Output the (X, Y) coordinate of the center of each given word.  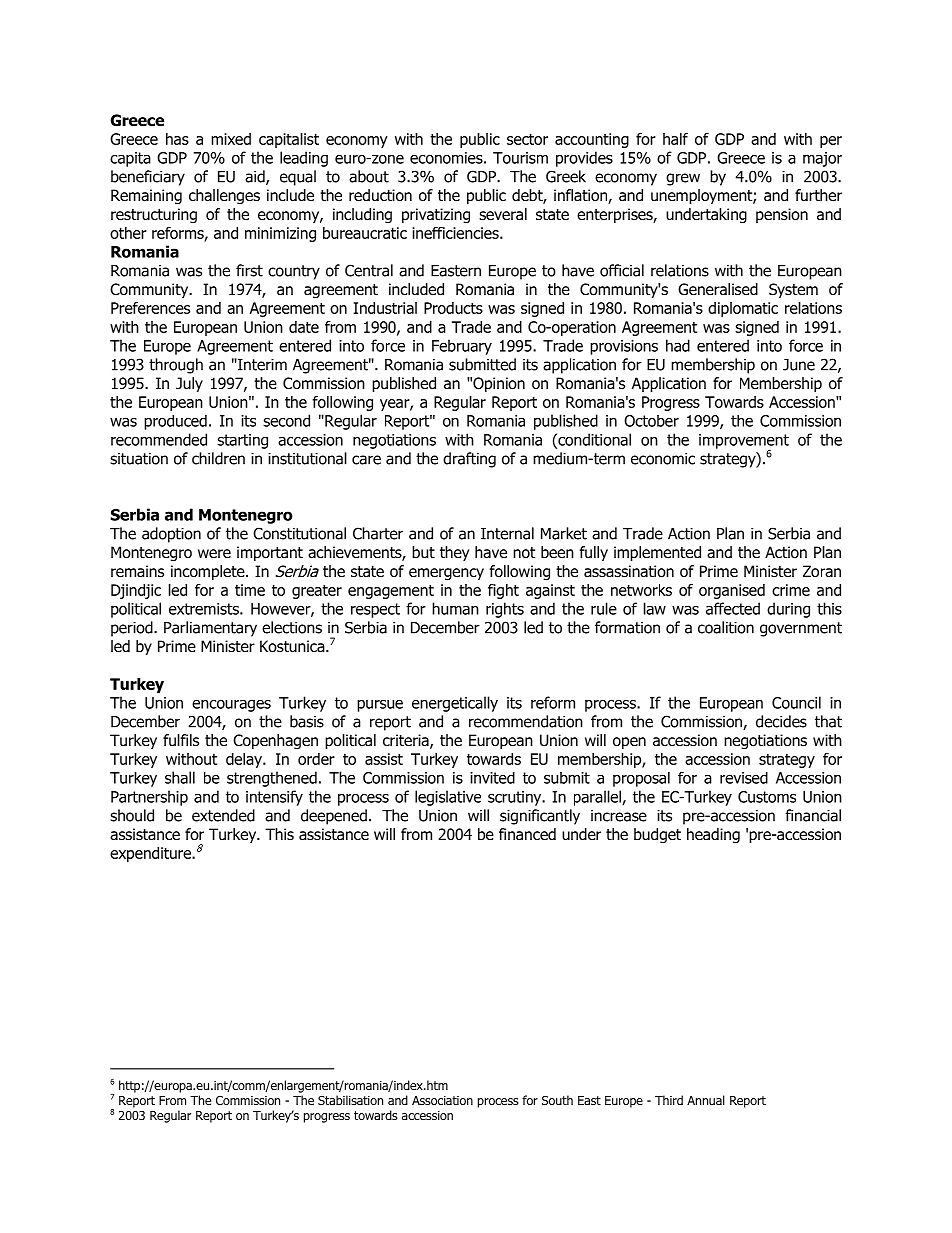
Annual (706, 1100)
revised (744, 778)
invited (492, 778)
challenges (224, 196)
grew (683, 179)
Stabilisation (350, 1100)
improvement (744, 442)
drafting (469, 460)
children (218, 458)
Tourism (520, 158)
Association (442, 1100)
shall (180, 777)
